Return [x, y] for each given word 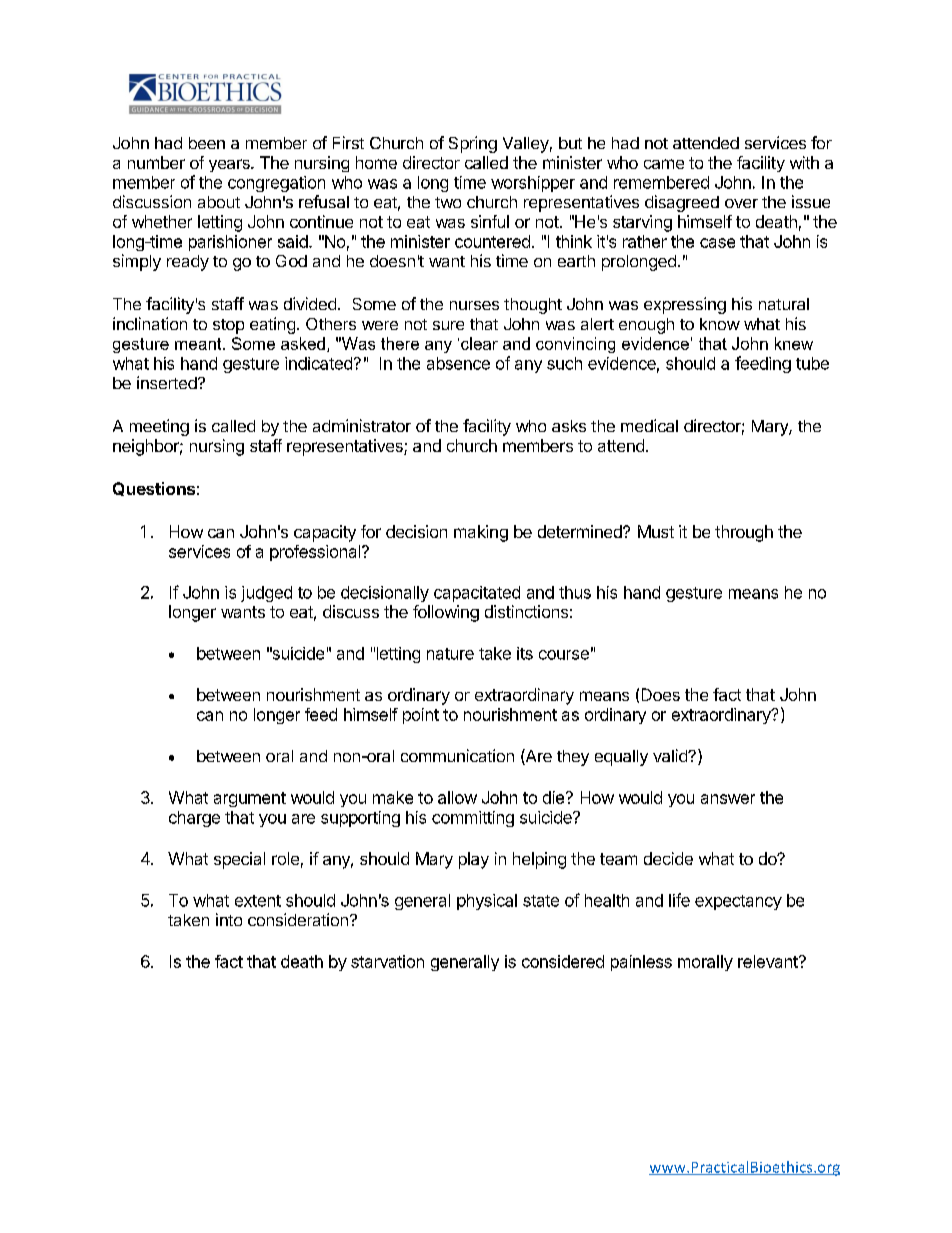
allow [457, 797]
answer [728, 799]
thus [575, 592]
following [446, 613]
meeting [159, 427]
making [481, 533]
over [741, 203]
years [230, 165]
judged [266, 594]
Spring [473, 144]
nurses [474, 305]
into [229, 919]
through [744, 533]
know [720, 324]
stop [228, 326]
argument [250, 799]
